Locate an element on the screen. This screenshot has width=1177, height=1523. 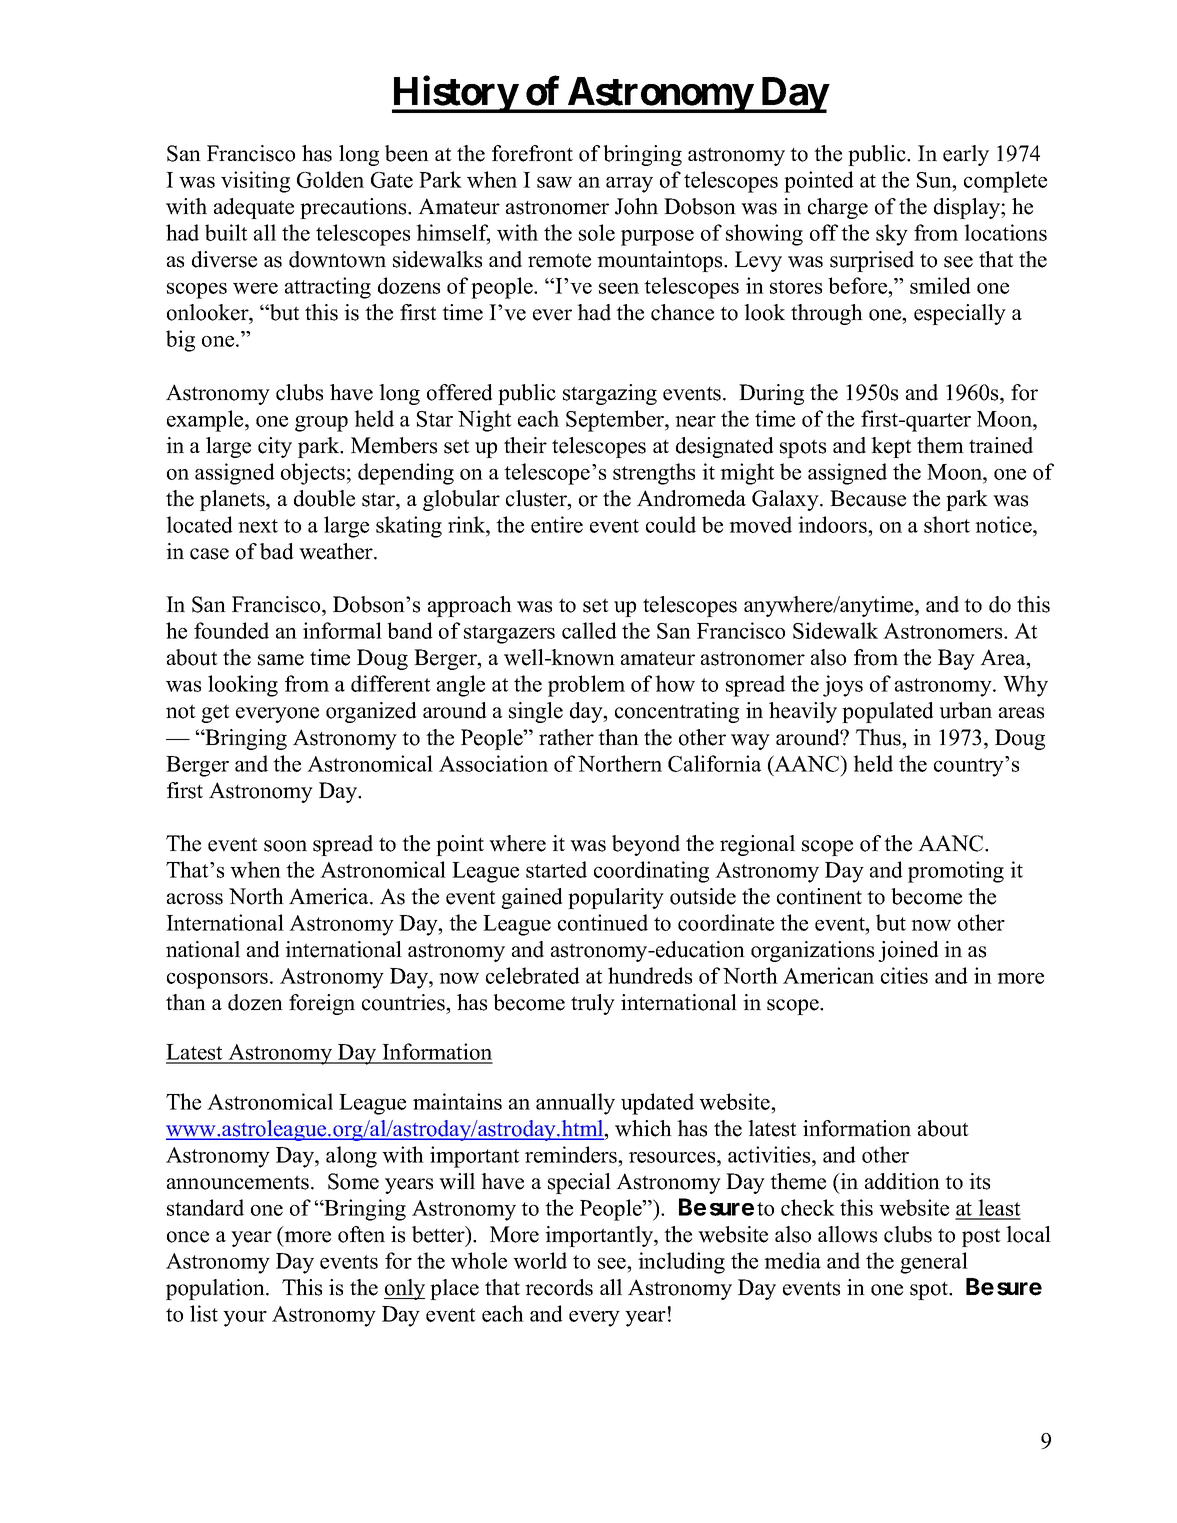
rather is located at coordinates (566, 737).
